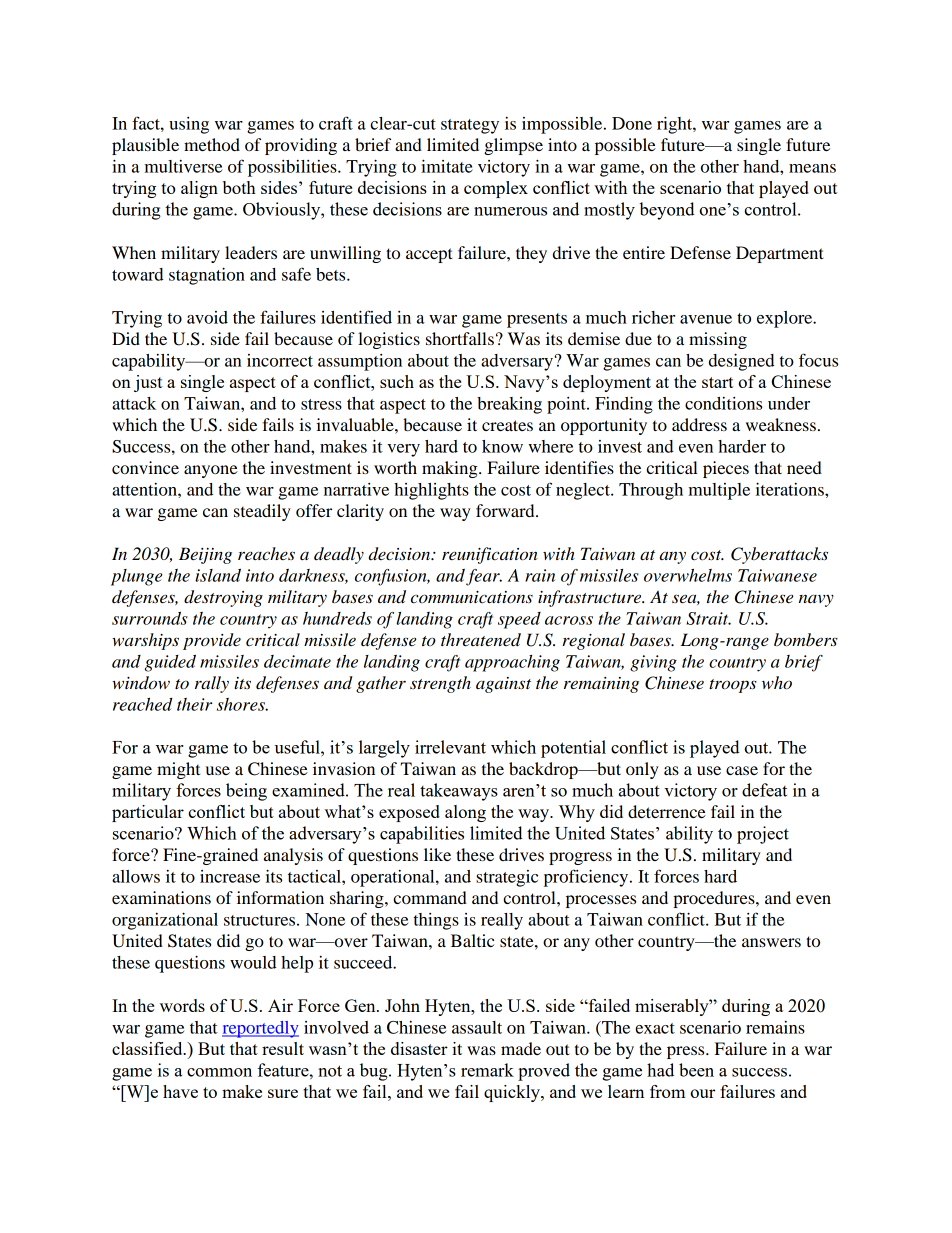 Image resolution: width=952 pixels, height=1233 pixels. I want to click on common, so click(219, 1072).
